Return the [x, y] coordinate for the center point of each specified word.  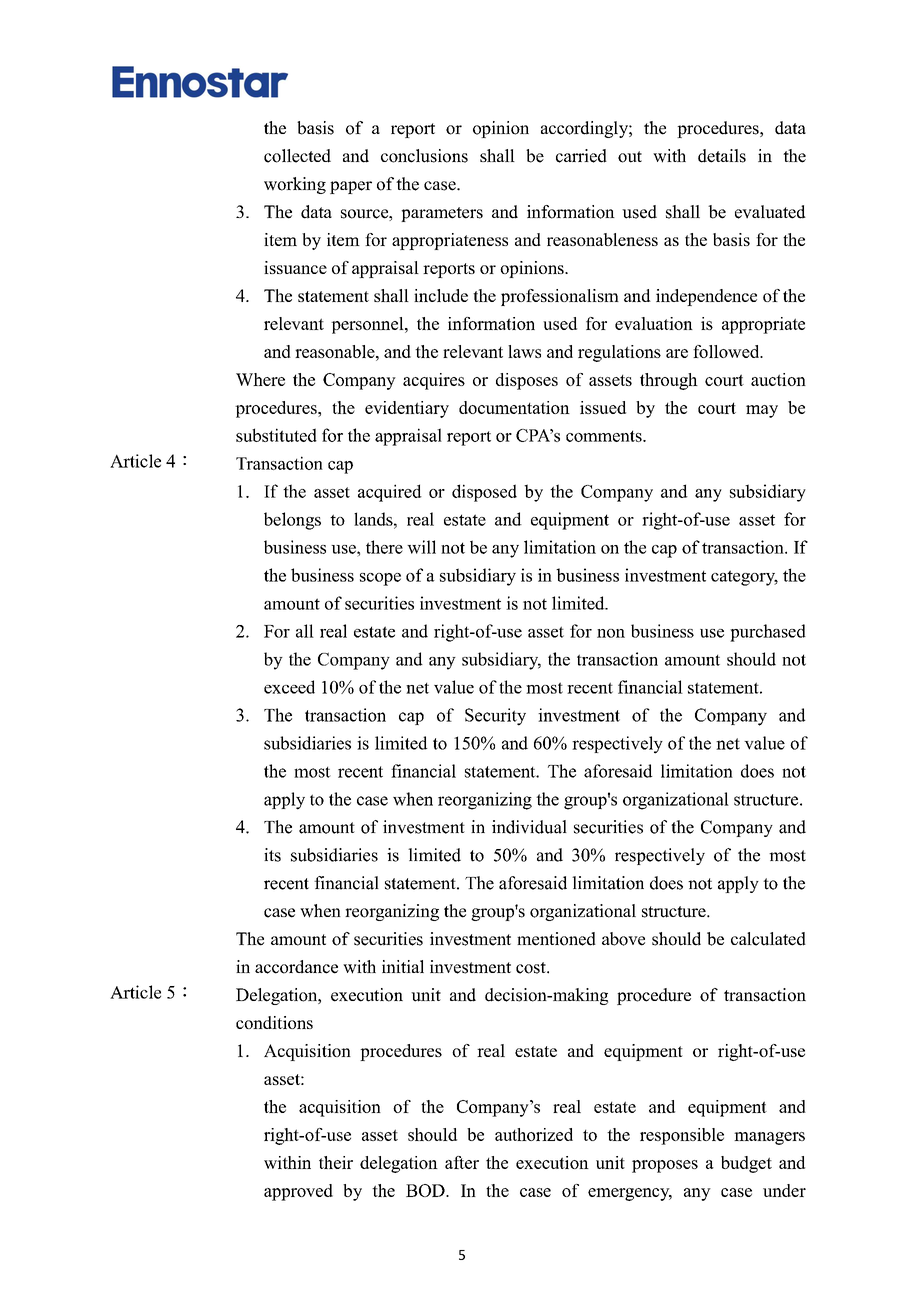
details [722, 156]
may [762, 411]
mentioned [556, 939]
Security [495, 717]
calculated [768, 939]
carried [581, 156]
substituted [276, 435]
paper [351, 187]
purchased [768, 633]
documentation [514, 407]
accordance [296, 967]
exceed [289, 687]
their [336, 1162]
